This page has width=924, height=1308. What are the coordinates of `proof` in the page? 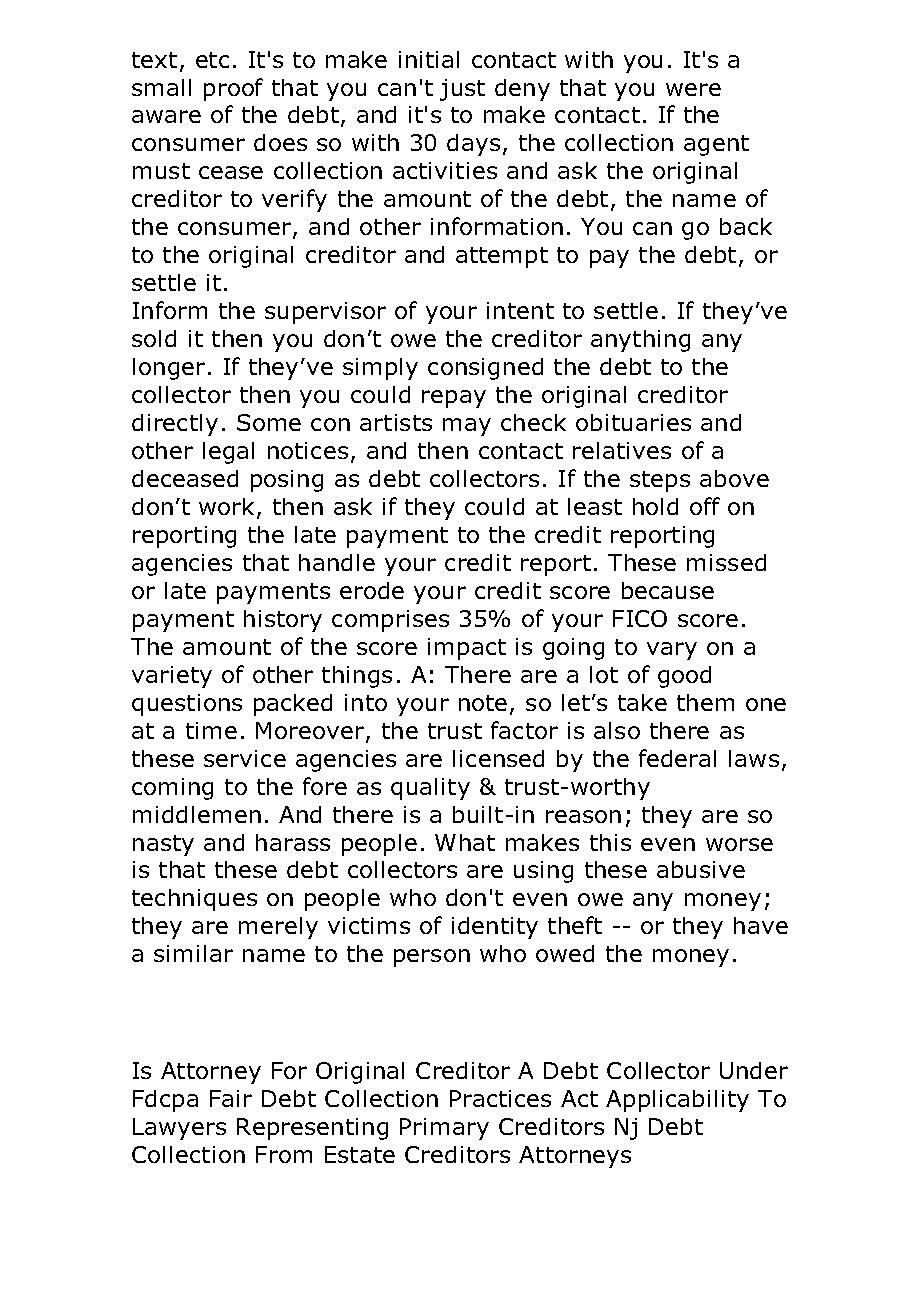 It's located at (233, 89).
